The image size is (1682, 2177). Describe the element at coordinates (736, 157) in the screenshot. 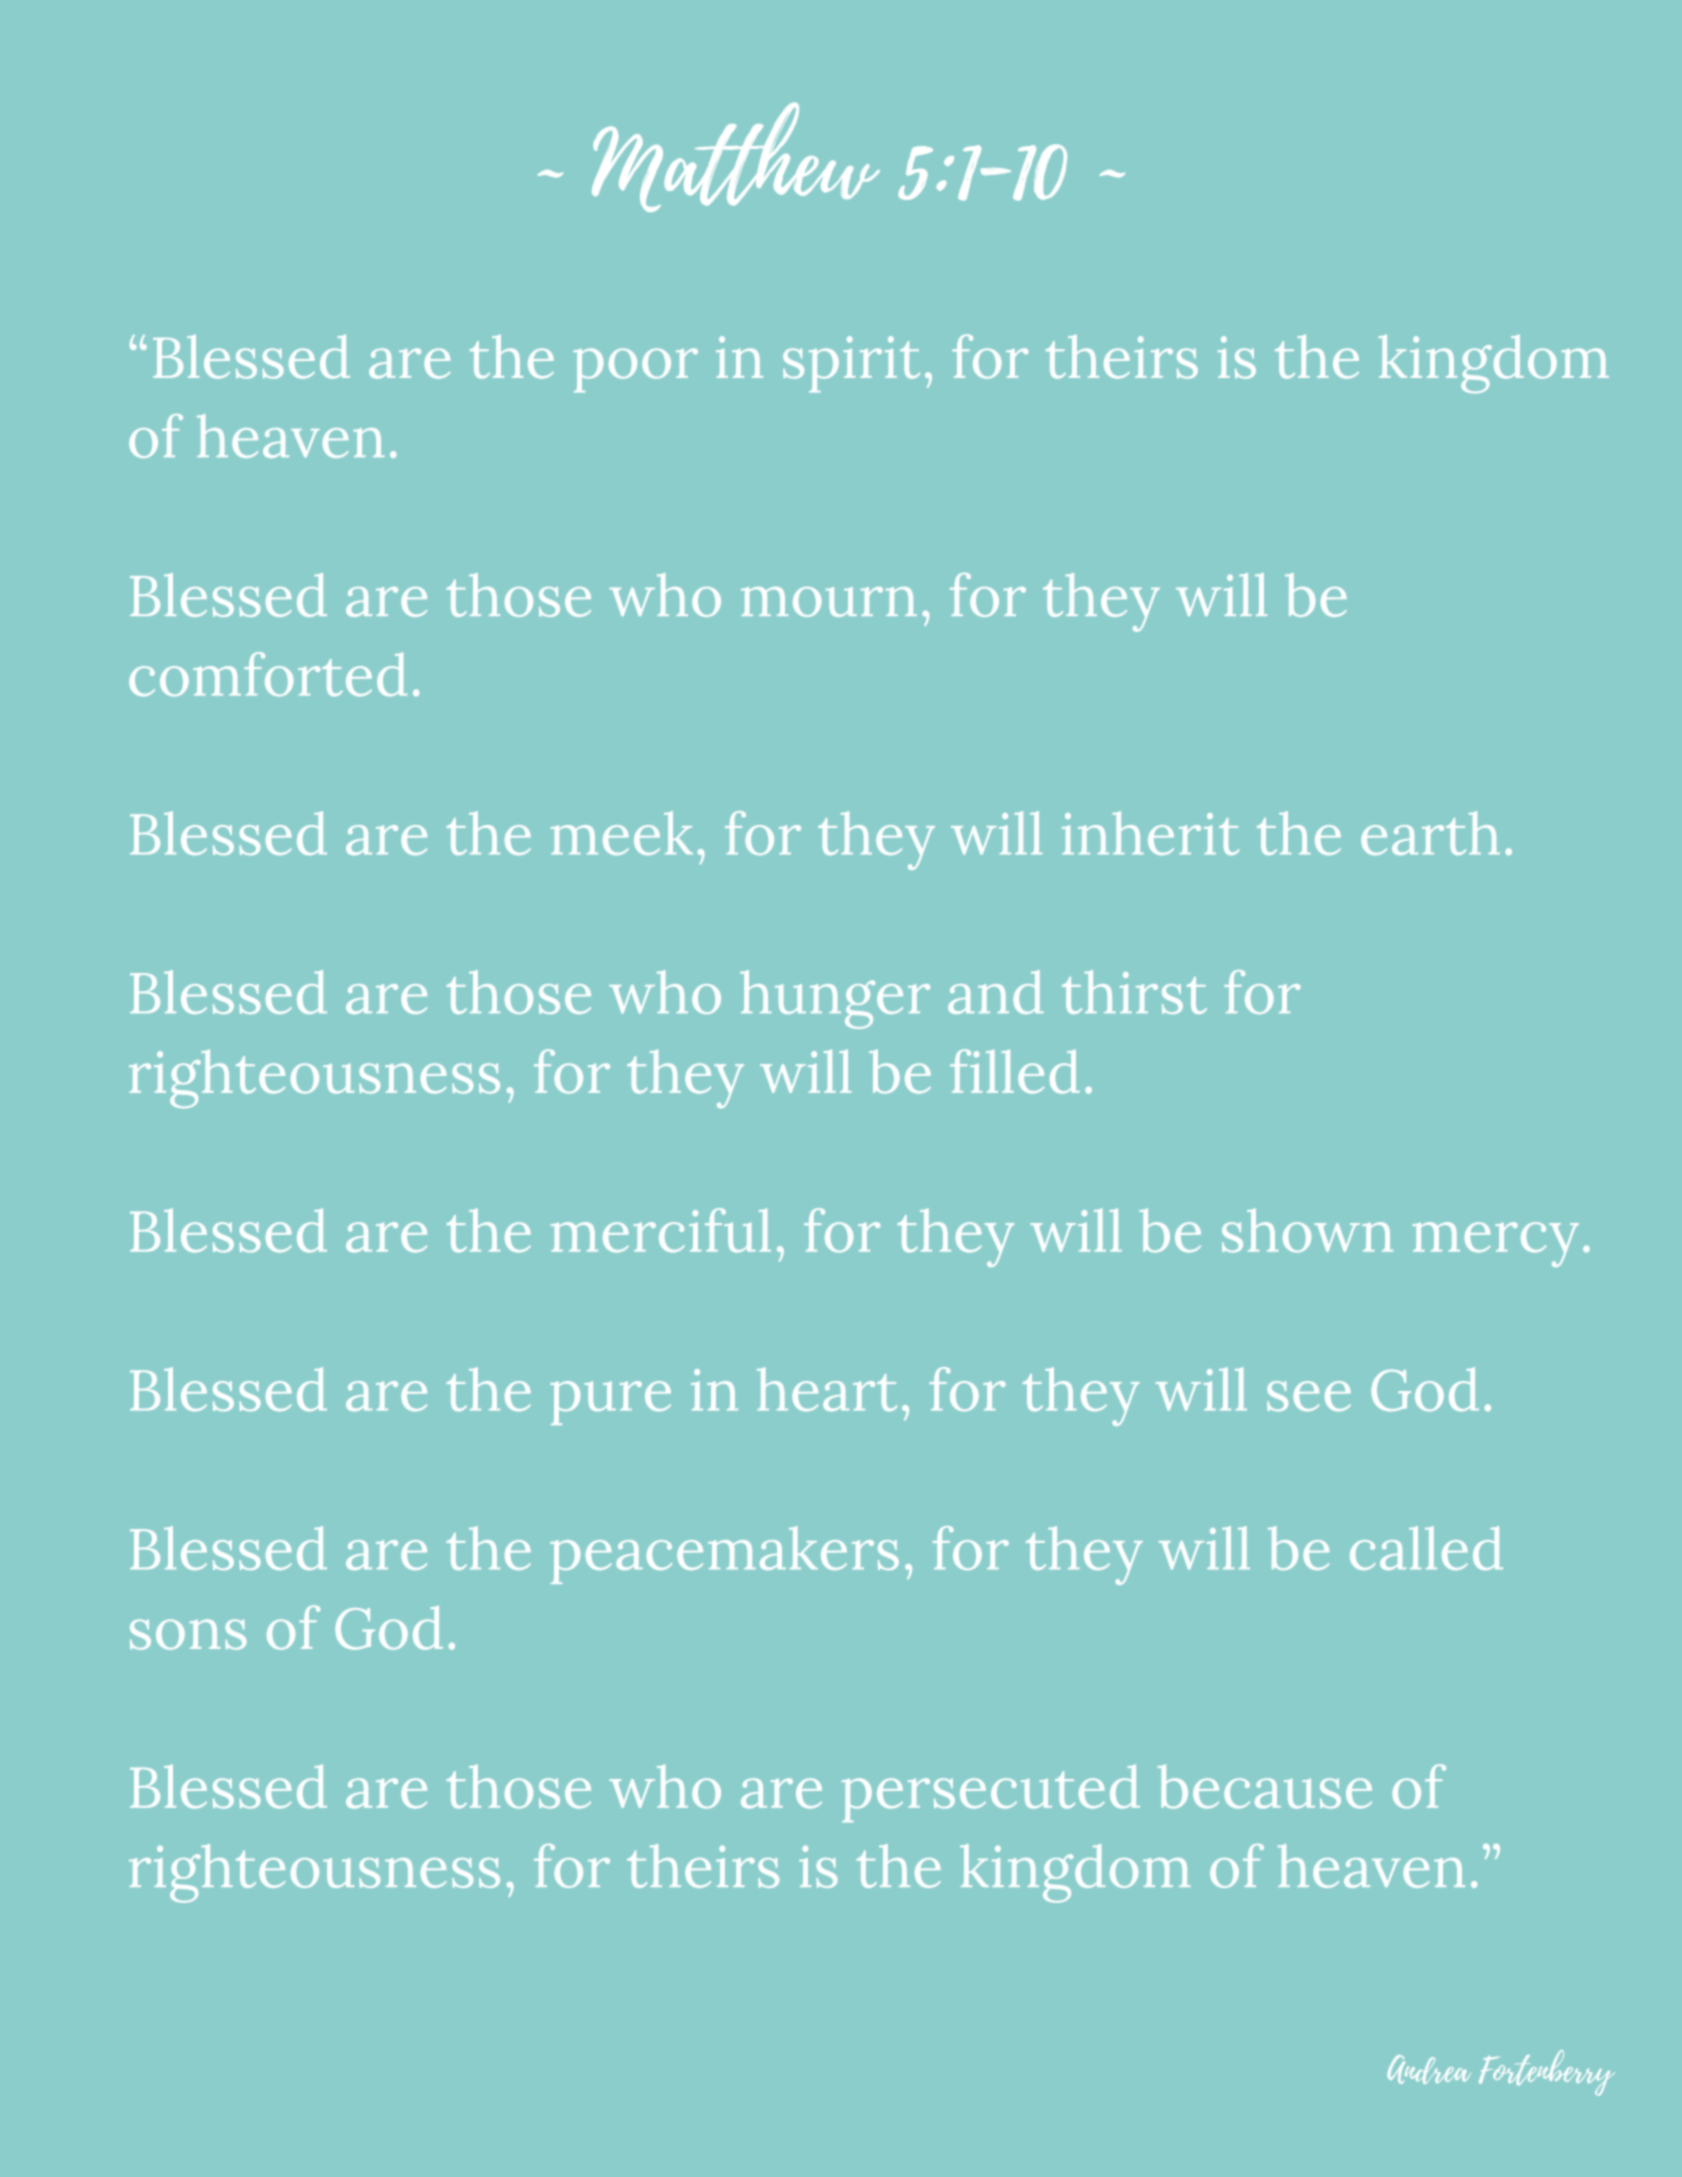

I see `Matthew` at that location.
